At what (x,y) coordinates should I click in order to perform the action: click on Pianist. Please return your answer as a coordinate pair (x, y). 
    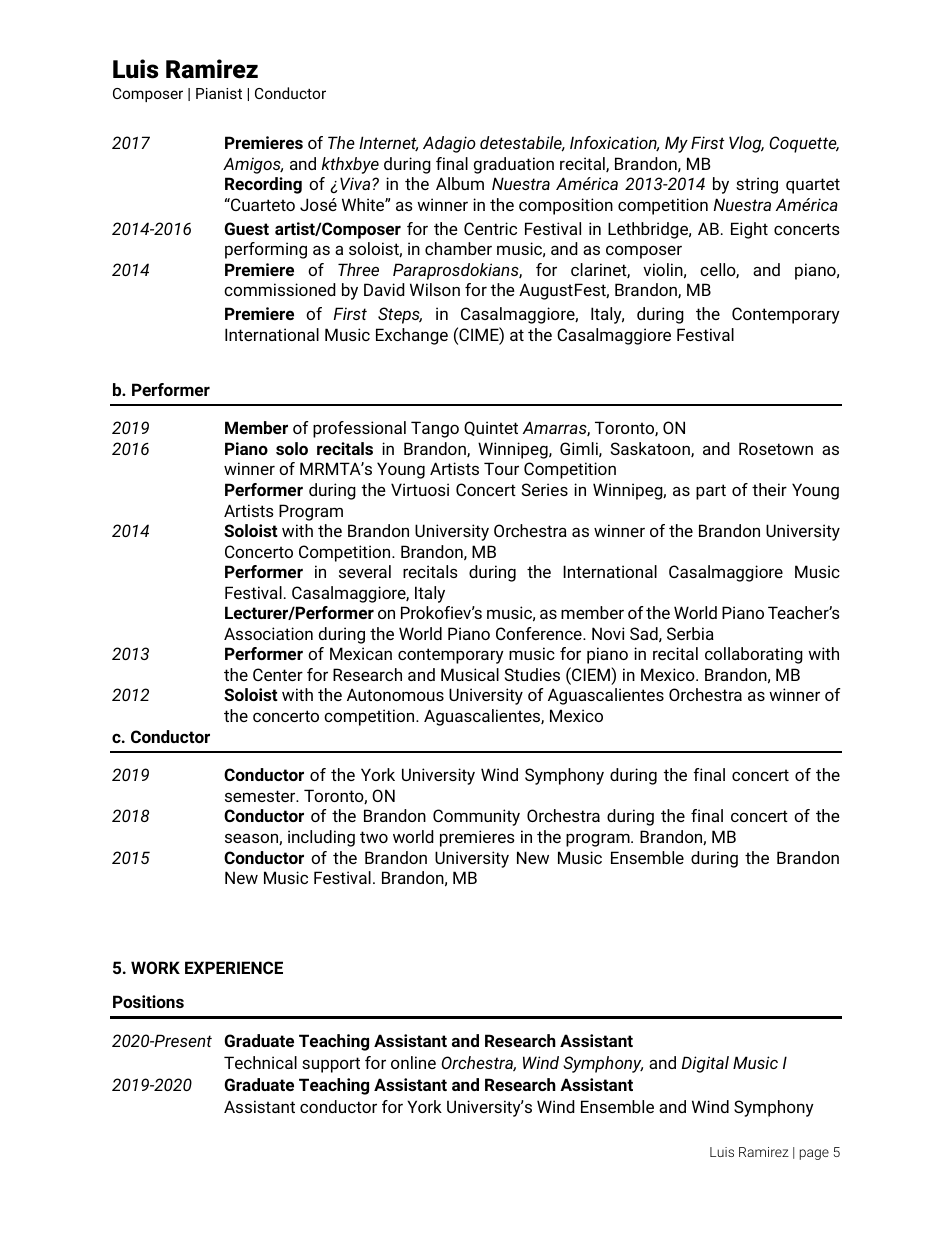
    Looking at the image, I should click on (219, 93).
